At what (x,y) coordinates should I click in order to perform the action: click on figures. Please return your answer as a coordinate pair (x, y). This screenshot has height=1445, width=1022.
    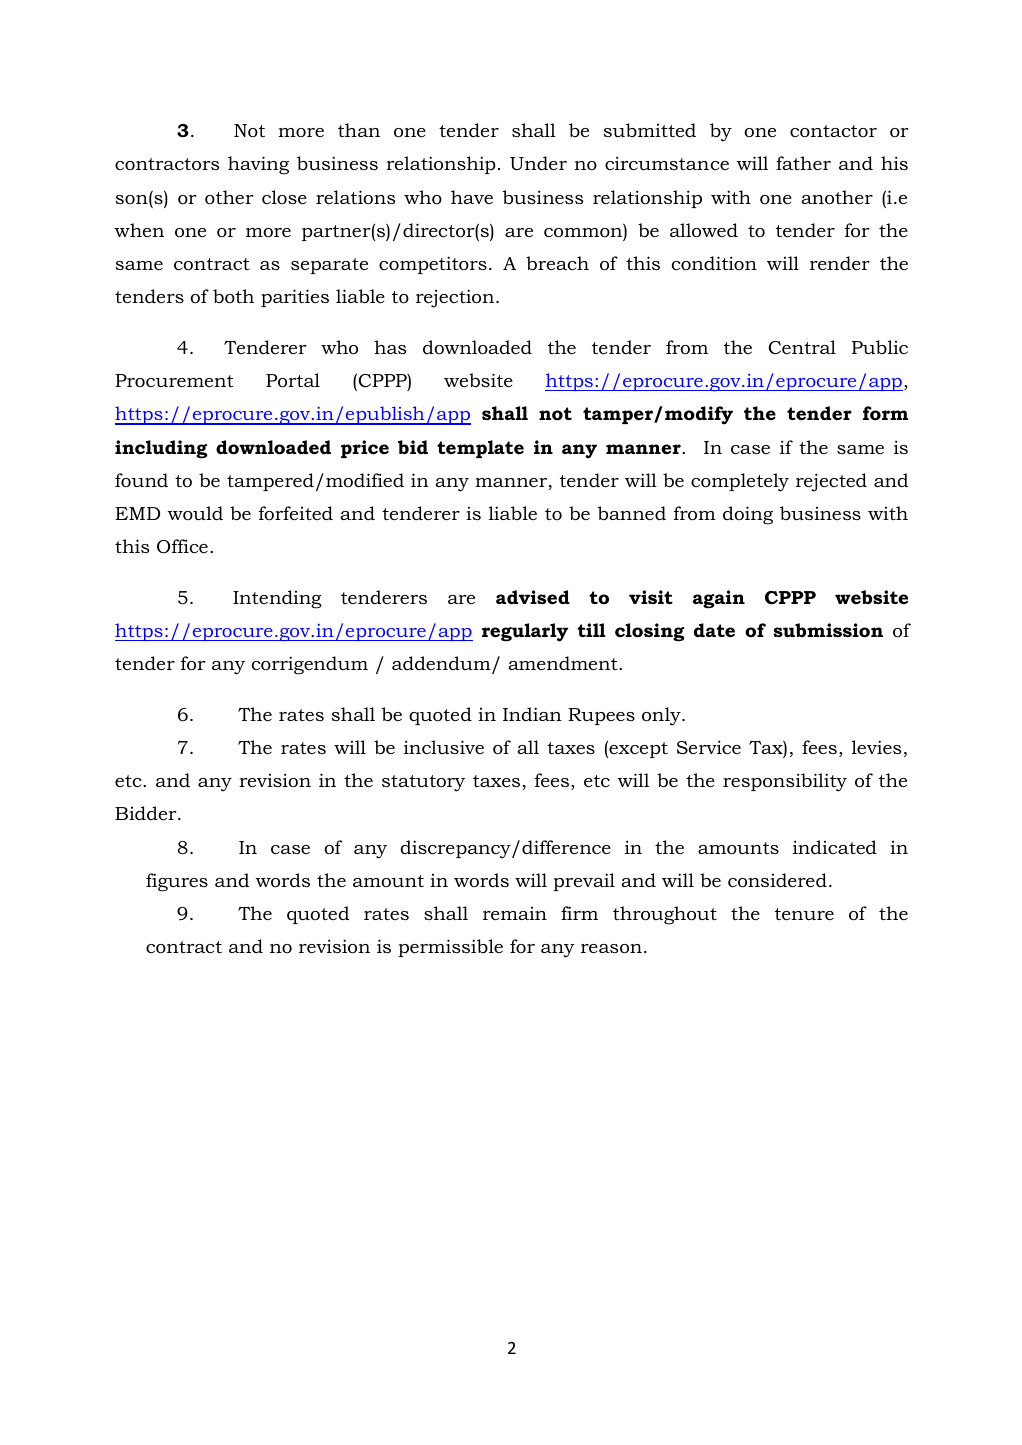
    Looking at the image, I should click on (177, 882).
